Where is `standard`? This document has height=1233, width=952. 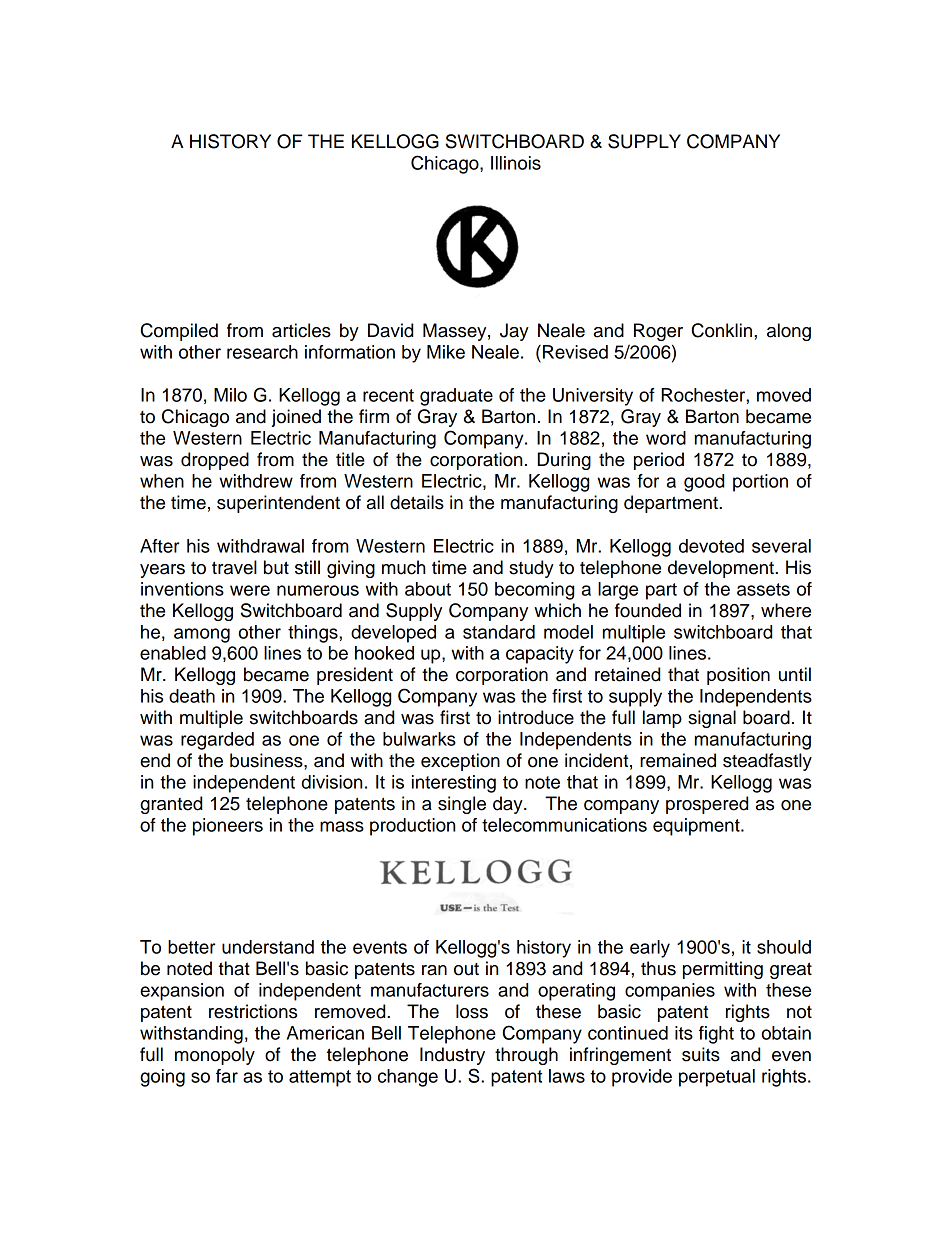 standard is located at coordinates (499, 632).
